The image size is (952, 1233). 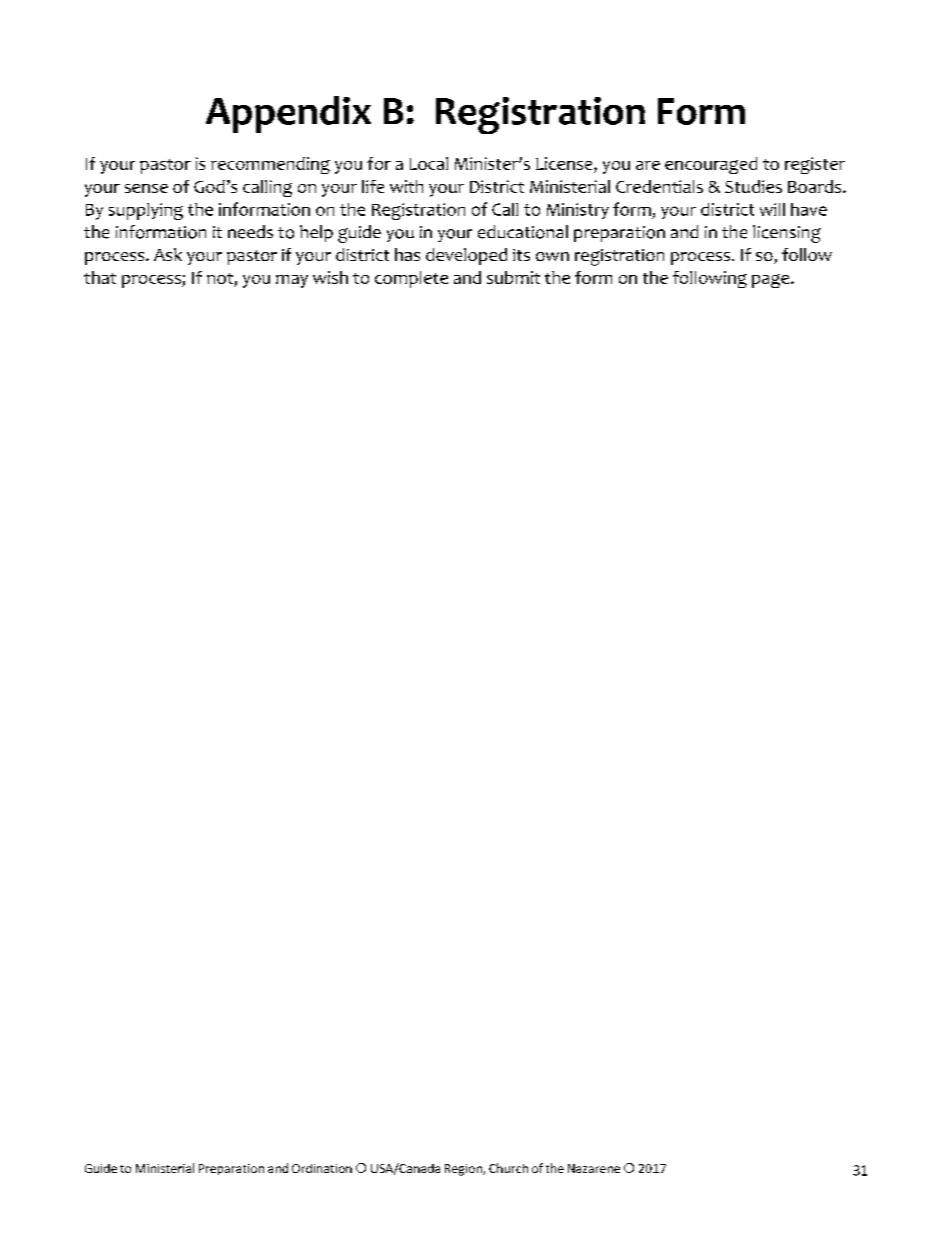 What do you see at coordinates (146, 188) in the image?
I see `sense` at bounding box center [146, 188].
